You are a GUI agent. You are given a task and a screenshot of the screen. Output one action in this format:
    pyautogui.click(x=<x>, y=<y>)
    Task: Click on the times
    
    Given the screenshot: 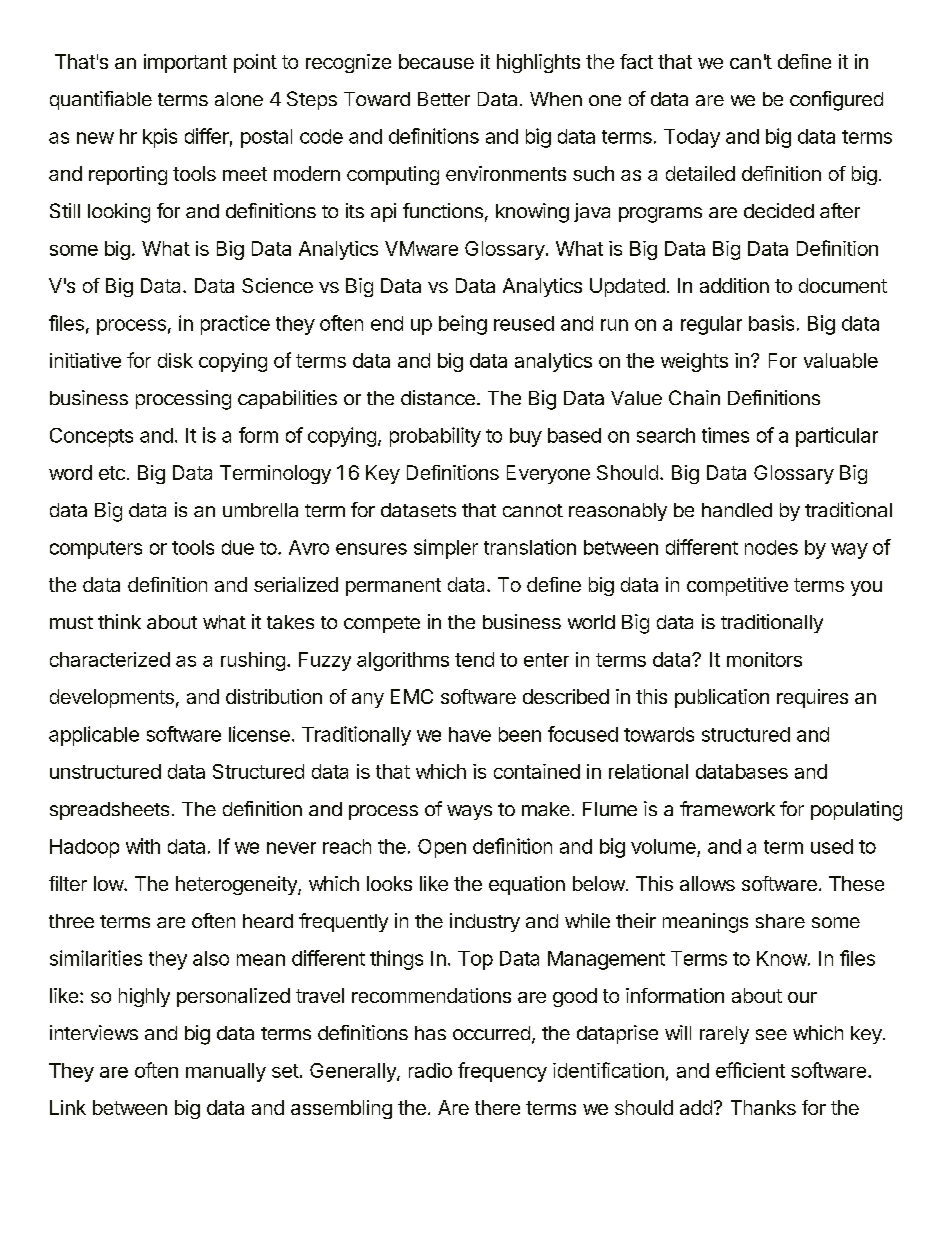 What is the action you would take?
    pyautogui.click(x=725, y=435)
